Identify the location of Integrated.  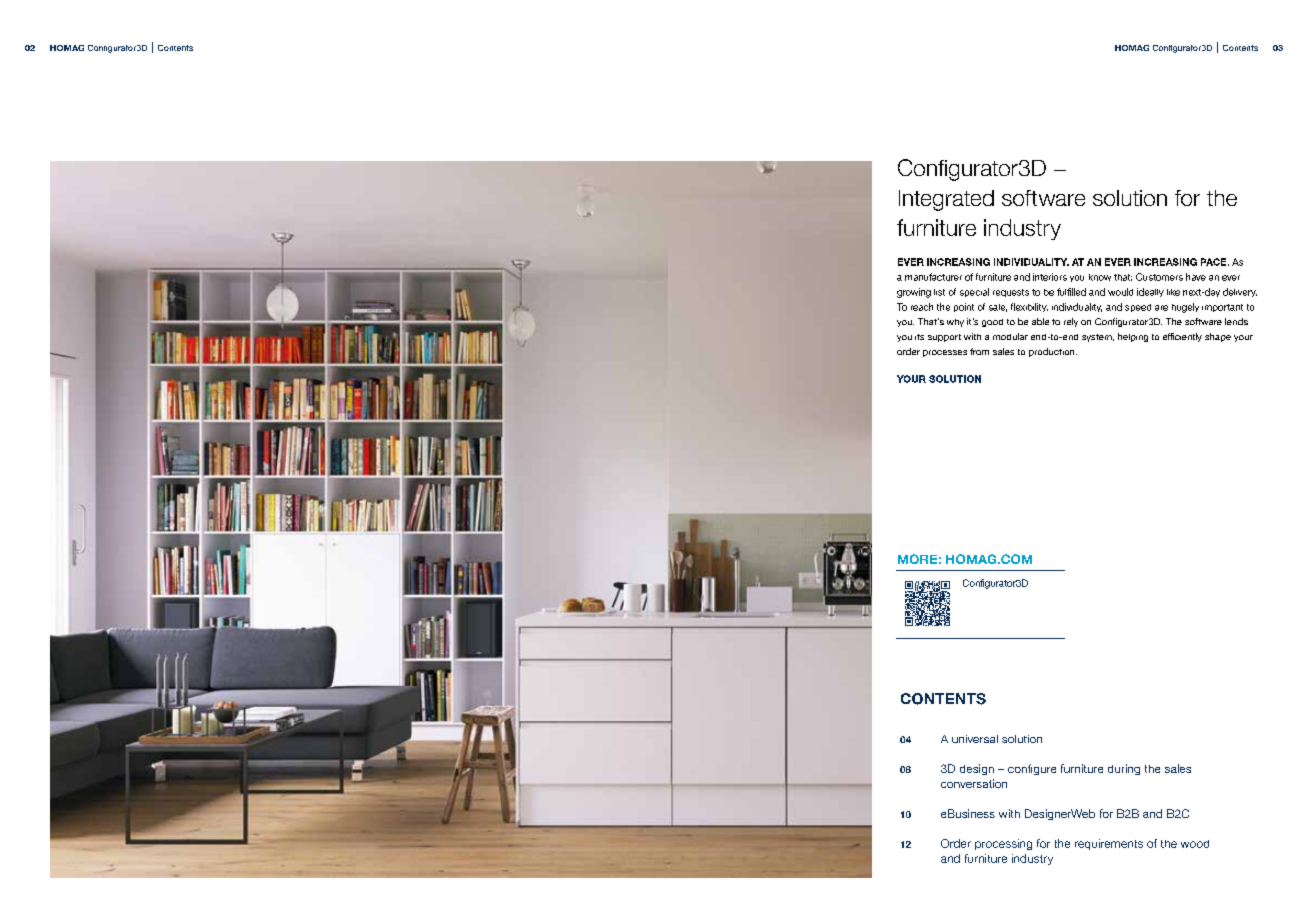
(946, 200).
